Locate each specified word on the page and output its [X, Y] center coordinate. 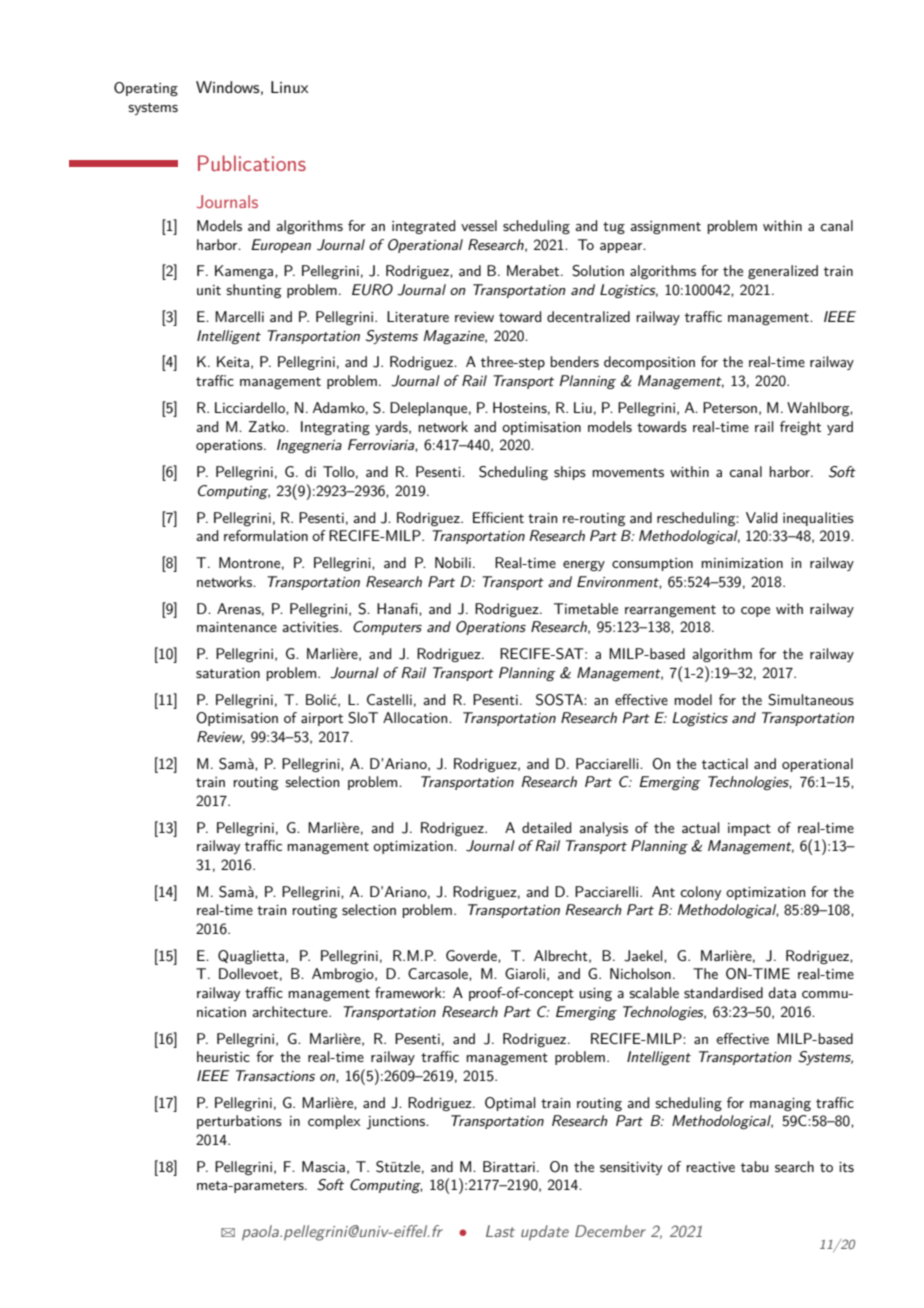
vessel [479, 225]
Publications [252, 163]
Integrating [335, 428]
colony [700, 893]
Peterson [730, 407]
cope [755, 612]
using [595, 994]
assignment [665, 227]
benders [575, 361]
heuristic [223, 1056]
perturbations [239, 1122]
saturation [228, 673]
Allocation [416, 717]
